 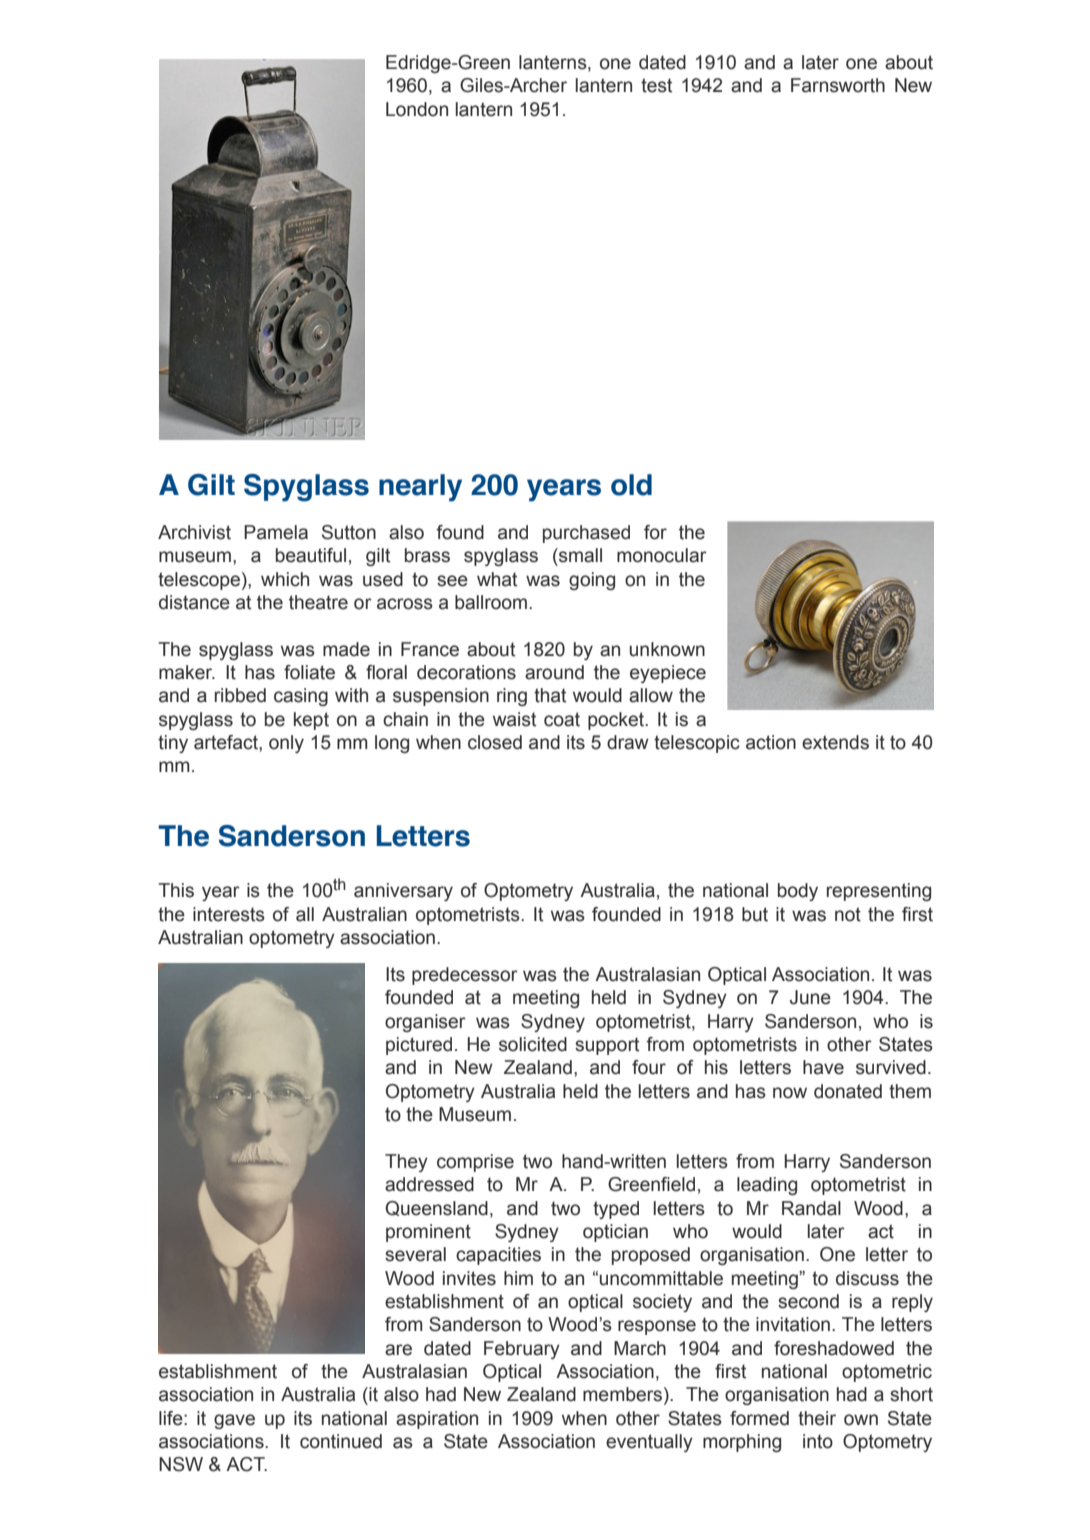 I want to click on gave, so click(x=234, y=1421).
